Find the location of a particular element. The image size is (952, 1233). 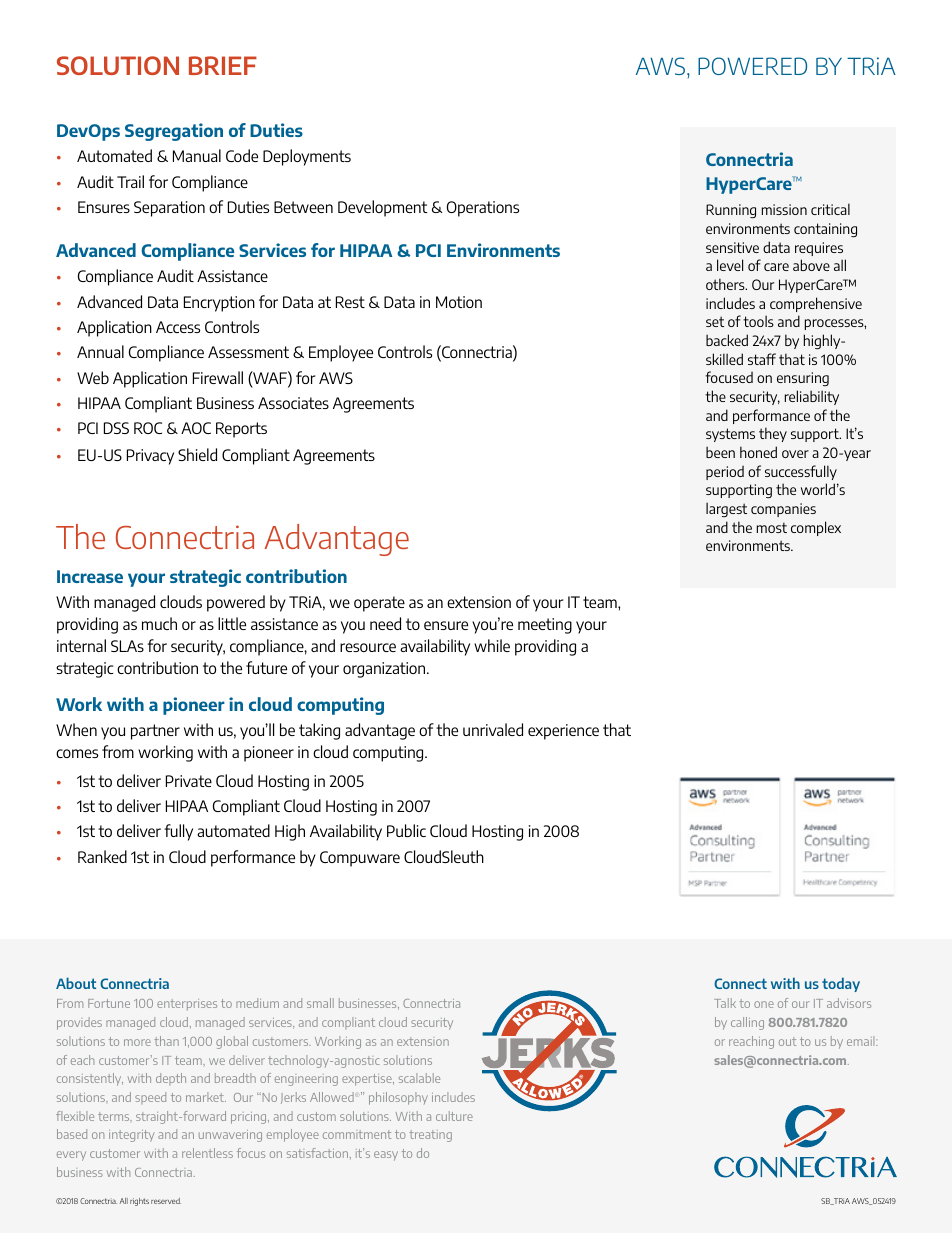

mission is located at coordinates (784, 209).
